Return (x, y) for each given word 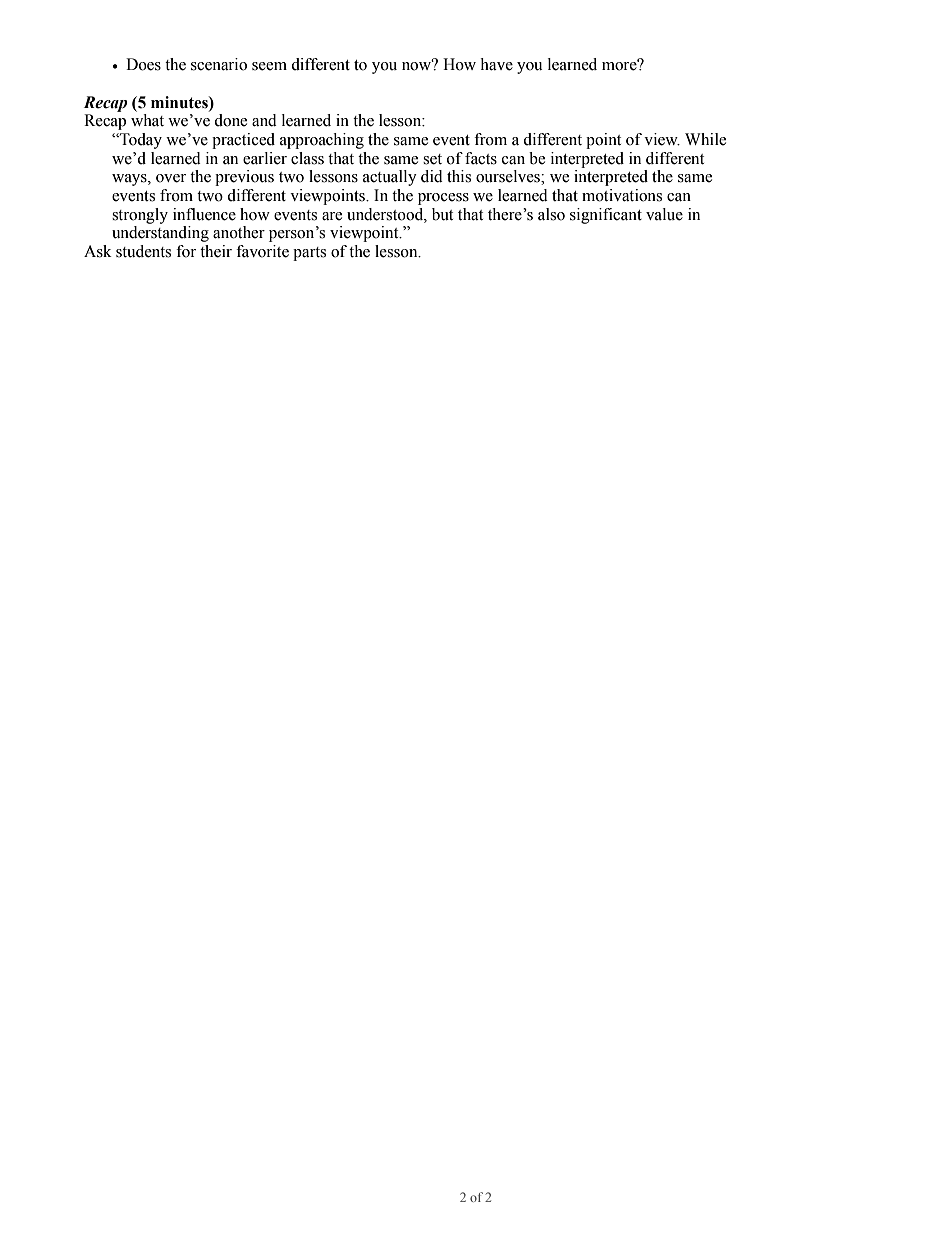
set (432, 159)
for (186, 251)
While (705, 139)
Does (143, 64)
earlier (265, 158)
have (496, 64)
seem (269, 66)
